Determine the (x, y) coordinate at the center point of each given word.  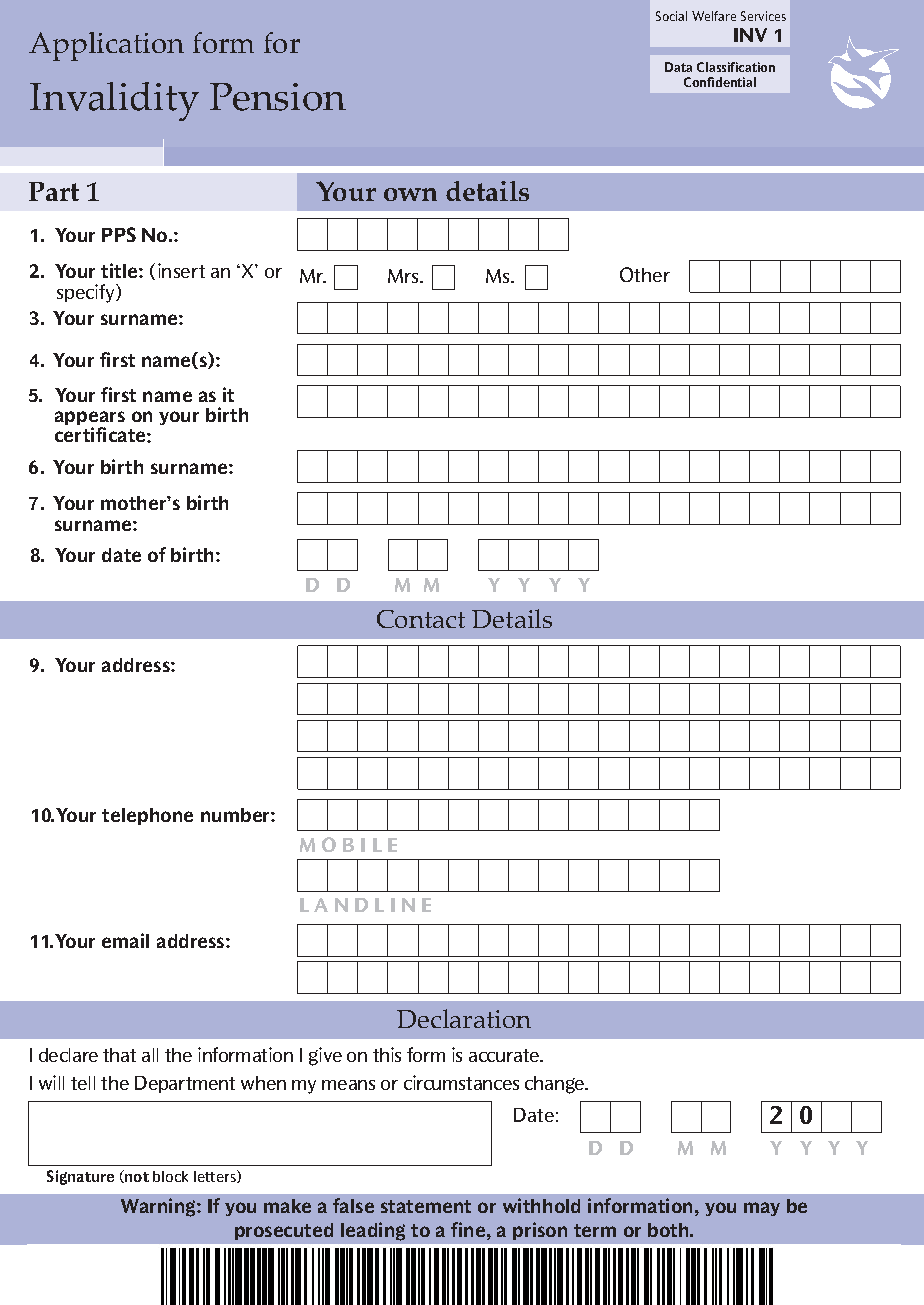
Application (106, 46)
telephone (147, 816)
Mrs (404, 276)
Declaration (464, 1018)
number (236, 815)
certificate (101, 434)
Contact (421, 619)
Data (678, 67)
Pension (278, 97)
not (136, 1176)
